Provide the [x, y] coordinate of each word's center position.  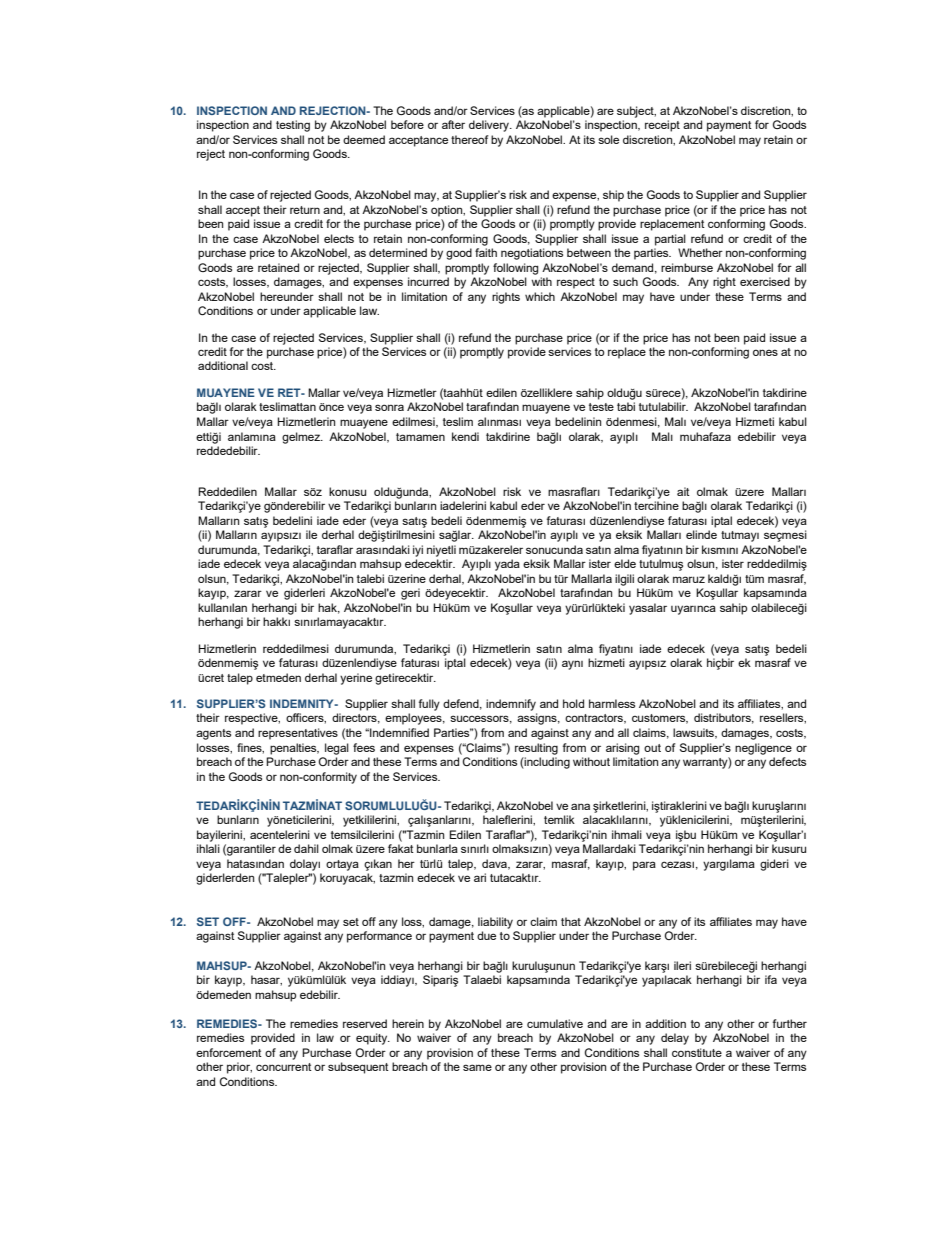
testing [293, 126]
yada [507, 565]
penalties [294, 749]
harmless [612, 703]
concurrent [284, 1067]
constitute [697, 1052]
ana [580, 806]
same [477, 1067]
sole [608, 139]
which [540, 296]
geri [410, 594]
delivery [490, 126]
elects [339, 238]
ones [765, 352]
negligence [763, 749]
